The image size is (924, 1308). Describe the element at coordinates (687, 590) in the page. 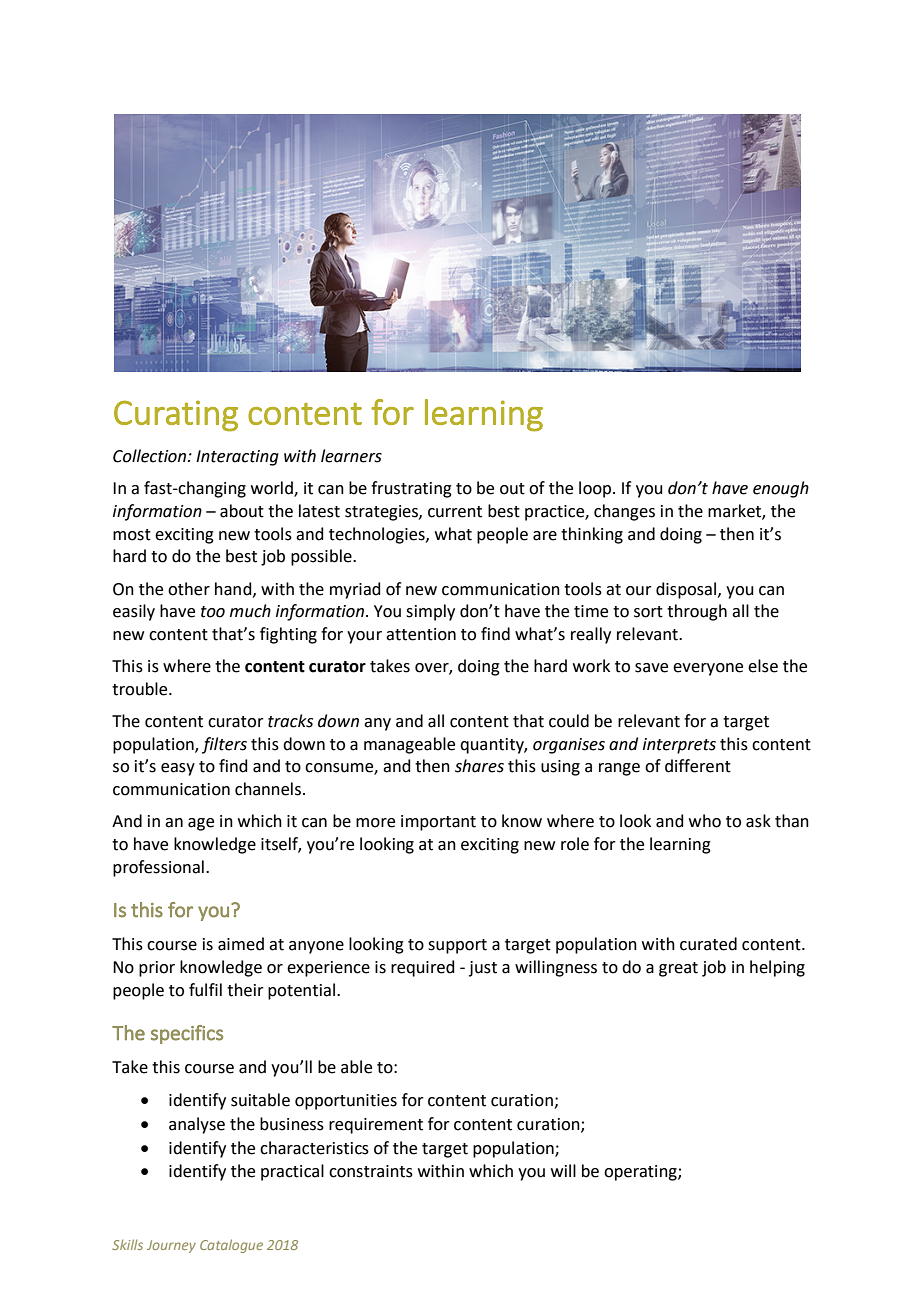

I see `disposal` at that location.
